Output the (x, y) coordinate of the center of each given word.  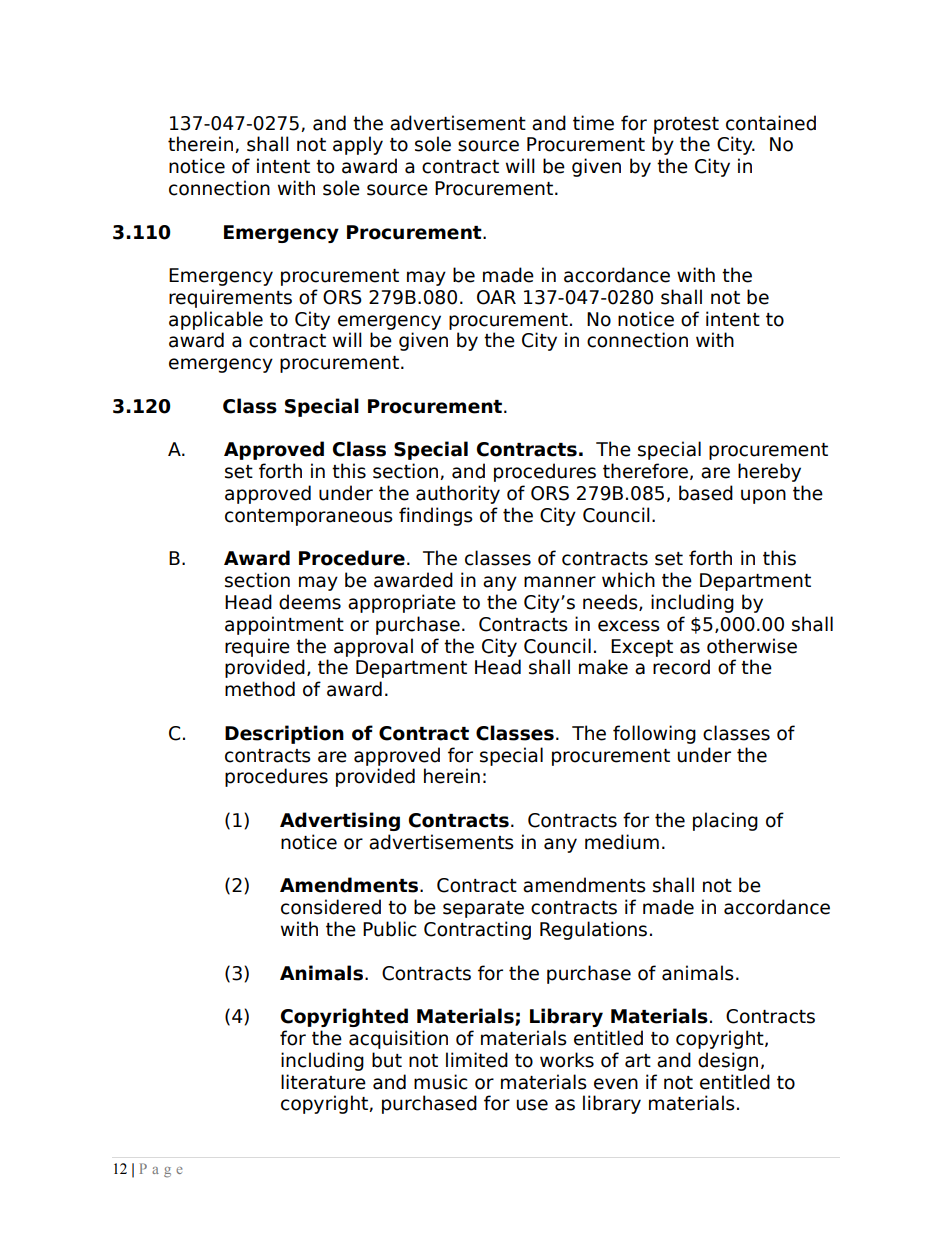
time (593, 123)
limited (477, 1060)
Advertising (340, 821)
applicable (216, 320)
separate (483, 909)
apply (358, 145)
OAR (496, 297)
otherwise (752, 646)
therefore (645, 471)
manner (560, 582)
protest (686, 125)
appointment (284, 625)
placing (725, 821)
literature (323, 1082)
